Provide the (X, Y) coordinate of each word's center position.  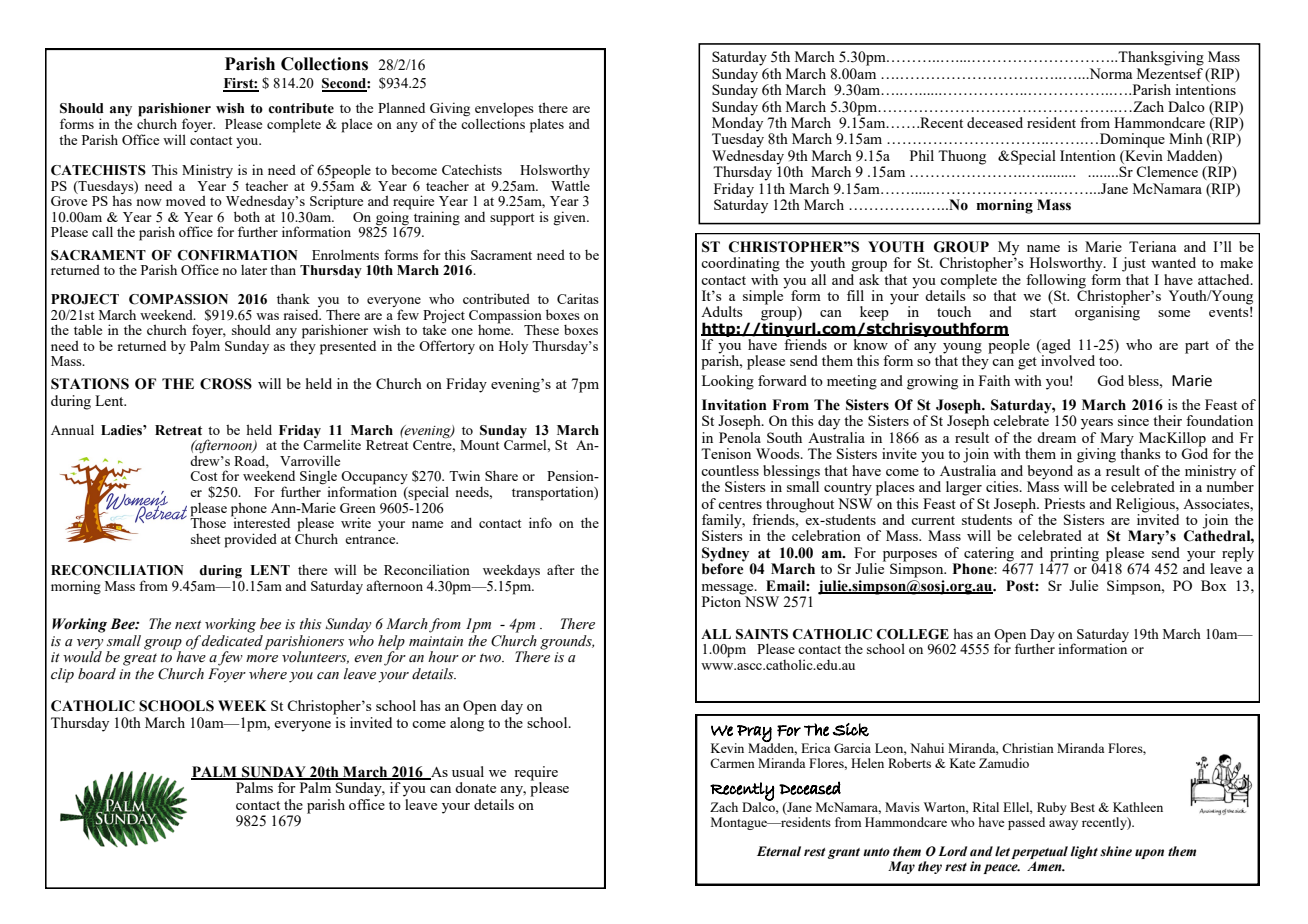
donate (475, 787)
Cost (203, 476)
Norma (1109, 73)
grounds (567, 642)
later (254, 270)
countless (730, 470)
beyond (1050, 472)
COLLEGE (912, 634)
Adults (721, 311)
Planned (401, 107)
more (262, 658)
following (1056, 281)
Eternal (779, 851)
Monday (737, 124)
